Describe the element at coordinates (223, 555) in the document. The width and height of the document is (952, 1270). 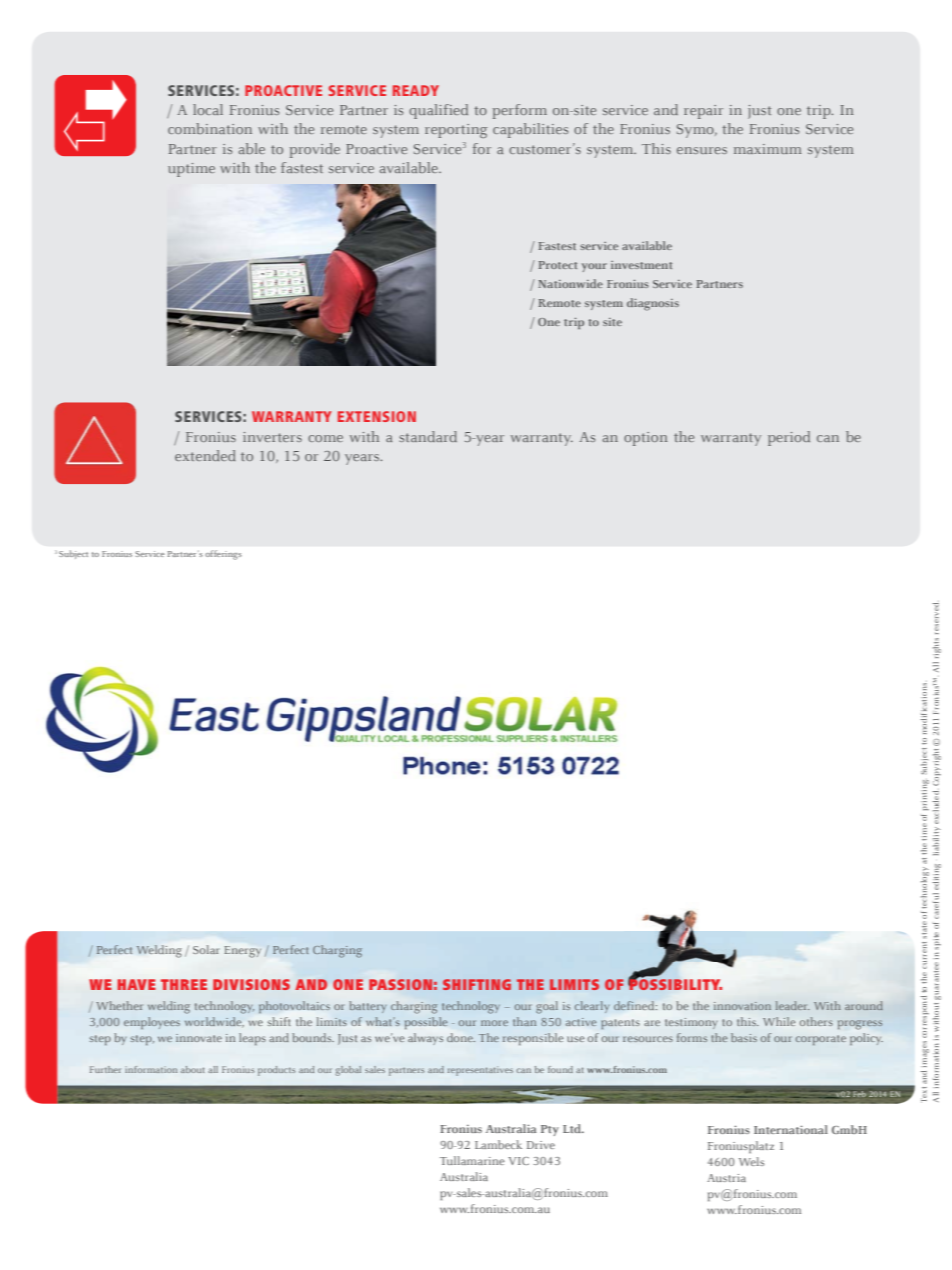
I see `offerings` at that location.
